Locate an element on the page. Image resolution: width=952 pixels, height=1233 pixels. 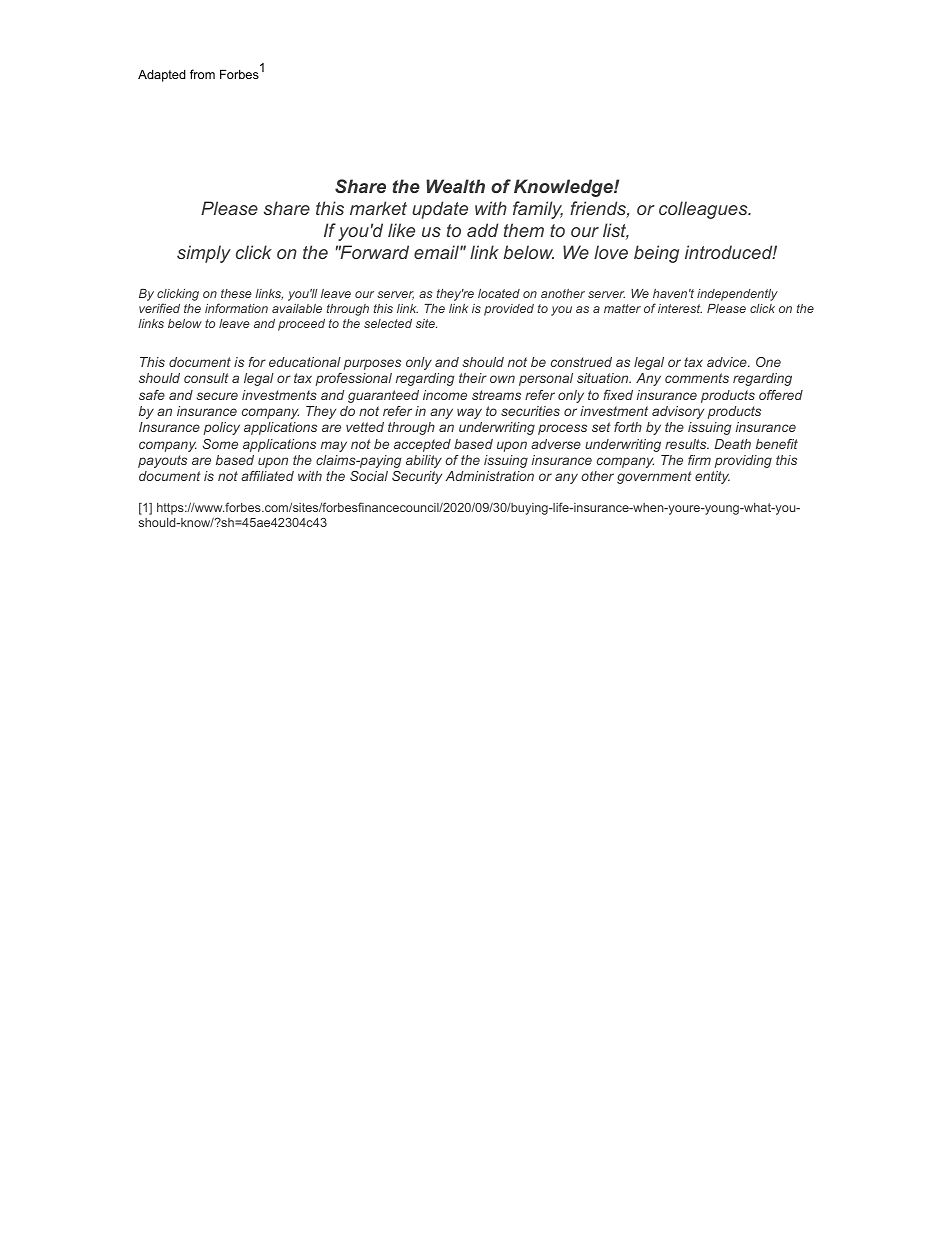
Administration is located at coordinates (489, 476).
